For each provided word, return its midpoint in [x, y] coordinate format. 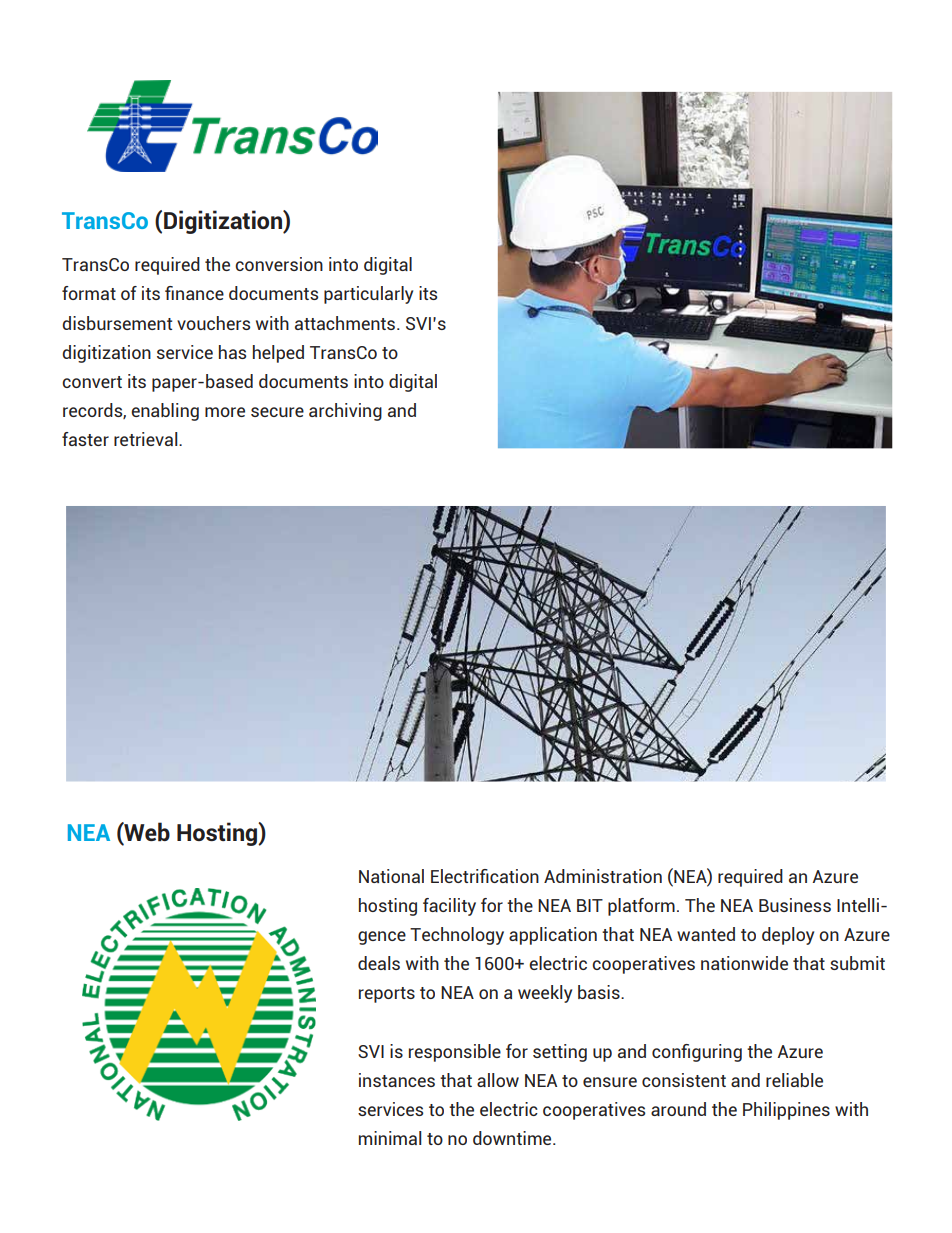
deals [379, 963]
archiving [345, 412]
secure [277, 412]
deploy [788, 936]
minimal [390, 1138]
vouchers [213, 323]
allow [498, 1080]
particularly [368, 295]
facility [449, 907]
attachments [346, 323]
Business [795, 905]
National [391, 876]
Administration [603, 876]
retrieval [147, 439]
